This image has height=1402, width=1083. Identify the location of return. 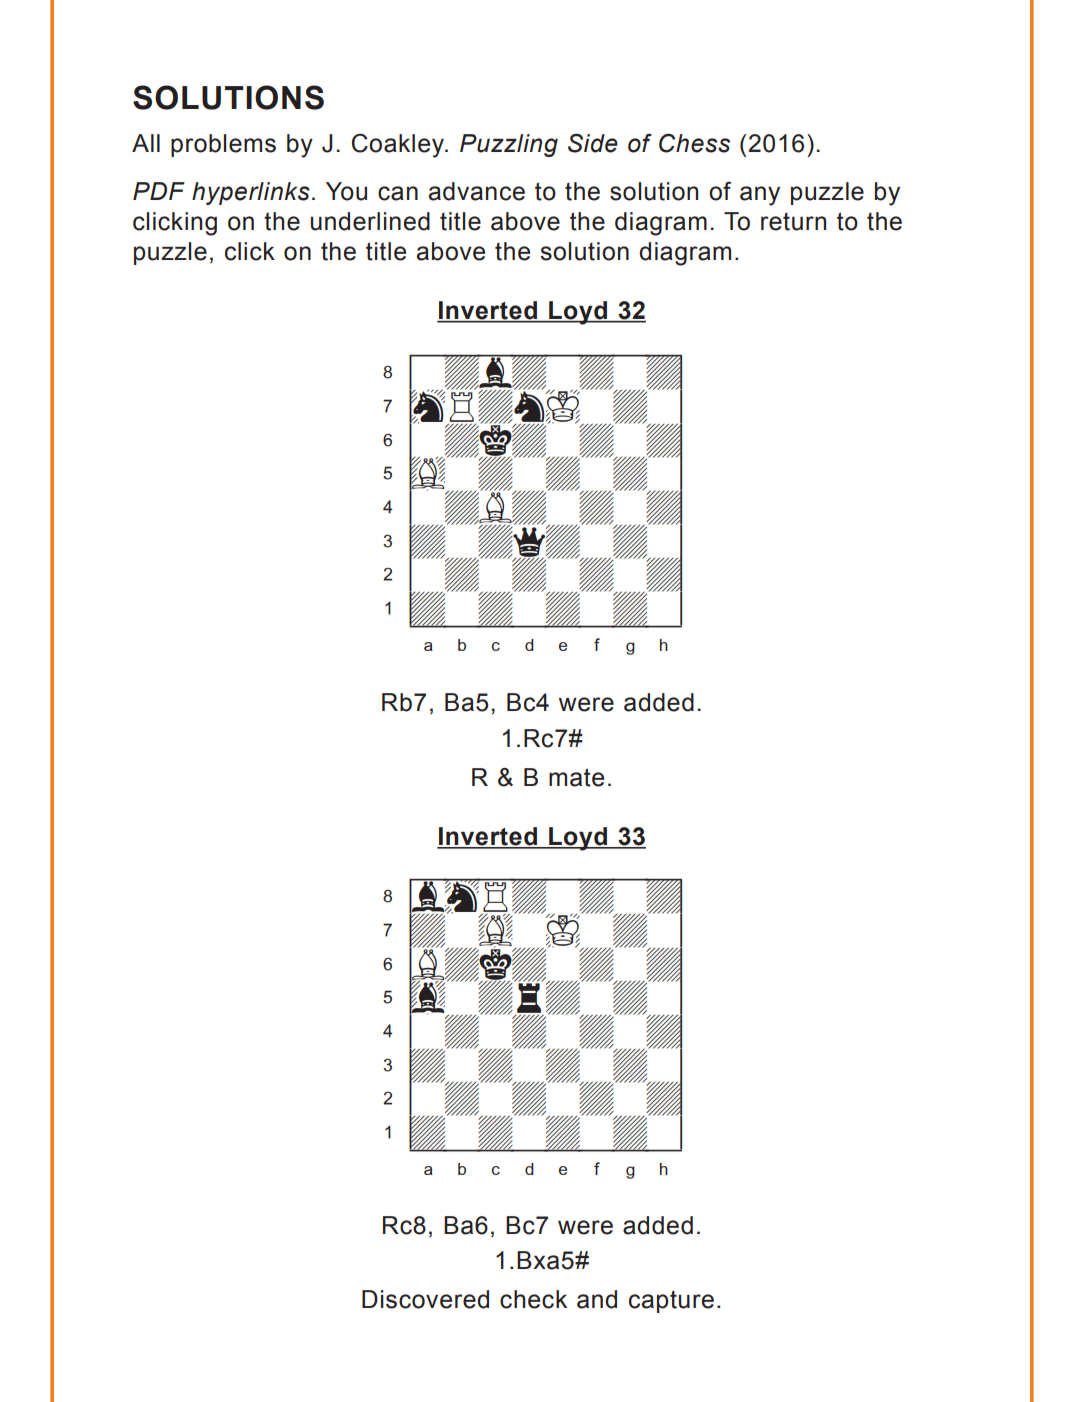
(793, 221).
